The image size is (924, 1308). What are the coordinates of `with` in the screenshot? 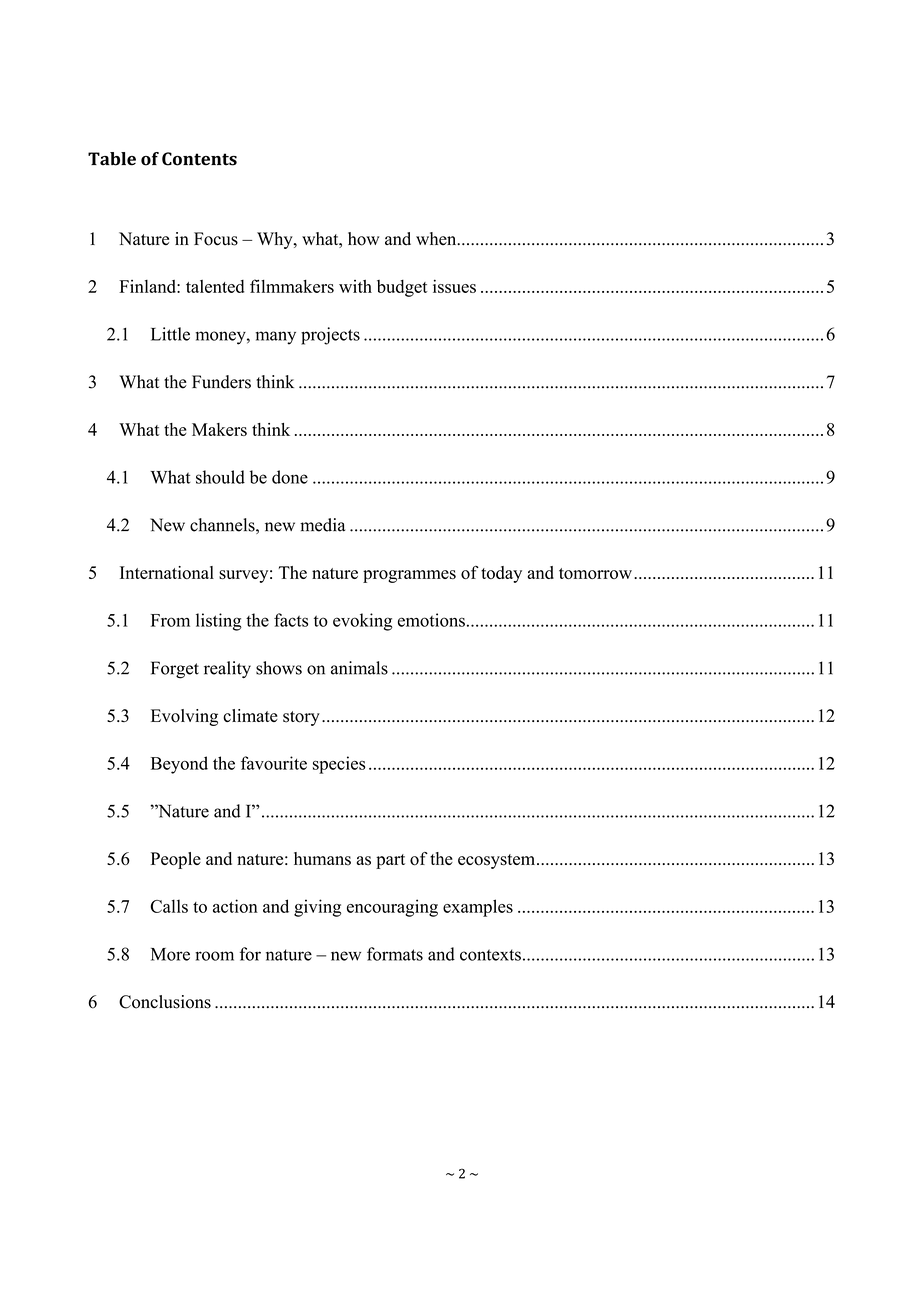 It's located at (355, 286).
